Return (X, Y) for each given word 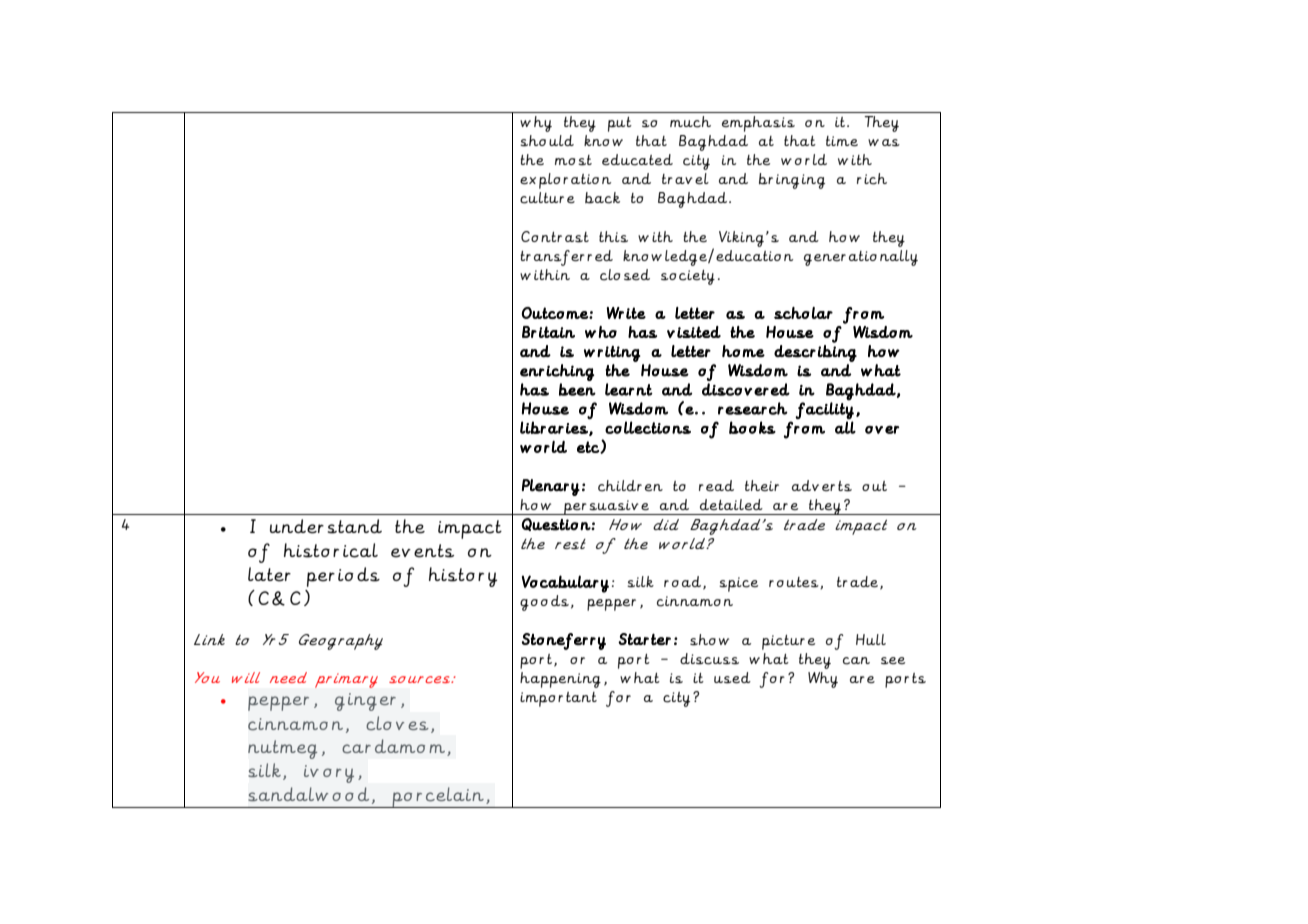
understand (326, 526)
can (856, 661)
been (577, 389)
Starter (644, 639)
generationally (861, 258)
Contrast (555, 237)
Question (557, 524)
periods (343, 577)
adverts (822, 486)
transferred (566, 258)
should (547, 140)
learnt (629, 389)
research (753, 408)
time (842, 141)
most (573, 160)
